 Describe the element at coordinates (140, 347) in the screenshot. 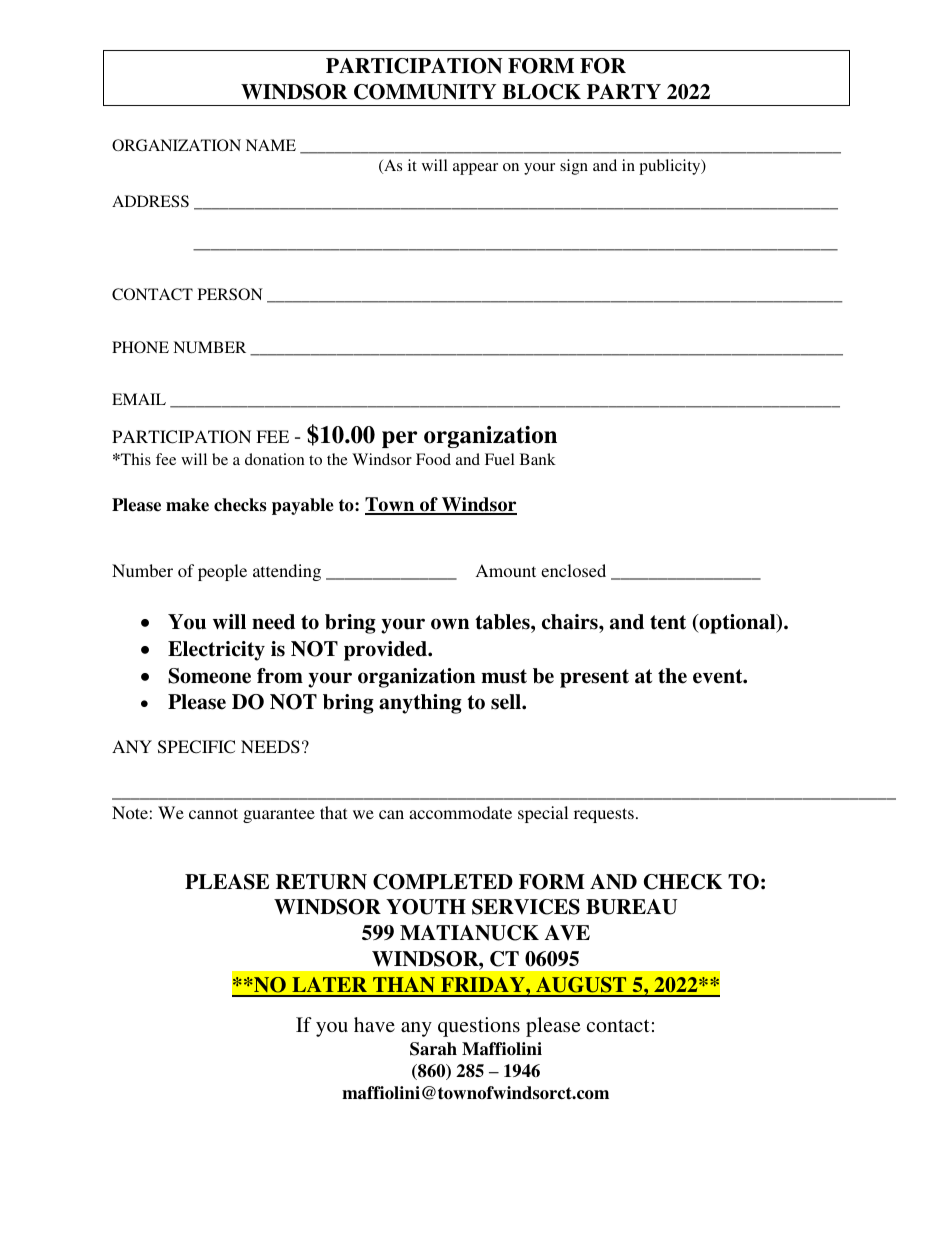

I see `PHONE` at that location.
